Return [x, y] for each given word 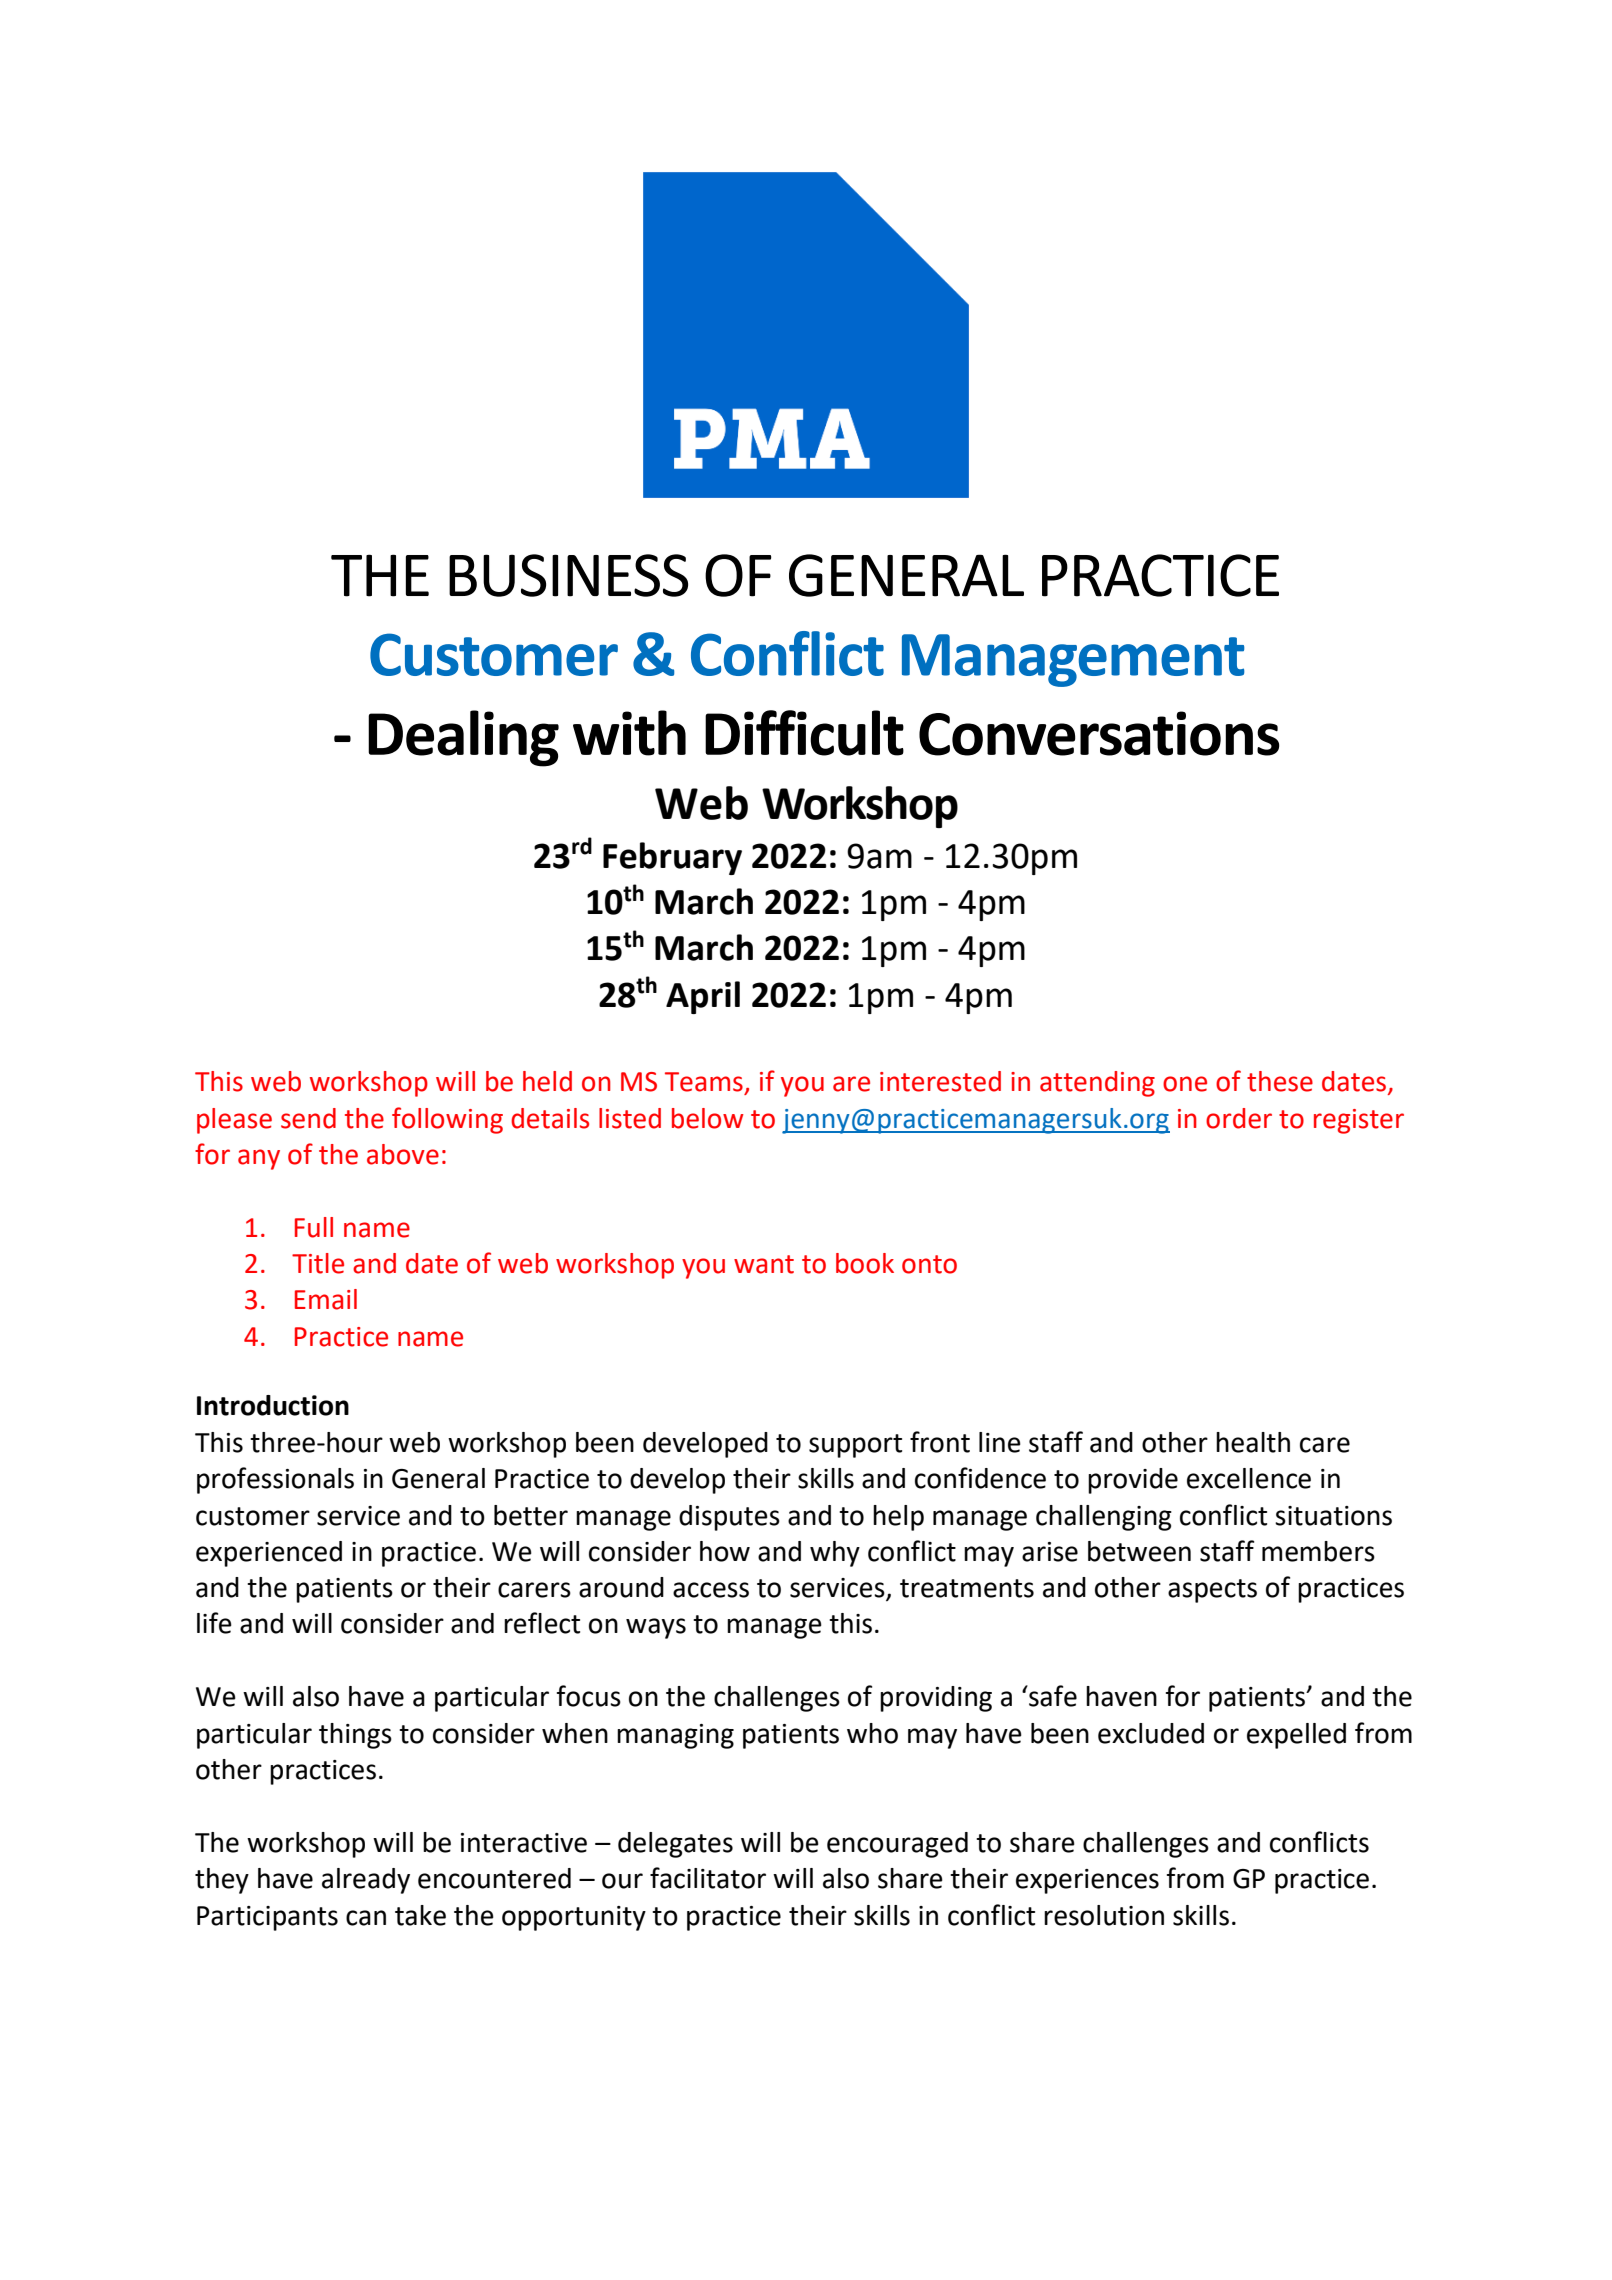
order [1239, 1118]
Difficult [804, 733]
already [366, 1881]
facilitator [708, 1878]
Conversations [1099, 733]
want [764, 1264]
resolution [1104, 1915]
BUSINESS [568, 575]
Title [318, 1263]
